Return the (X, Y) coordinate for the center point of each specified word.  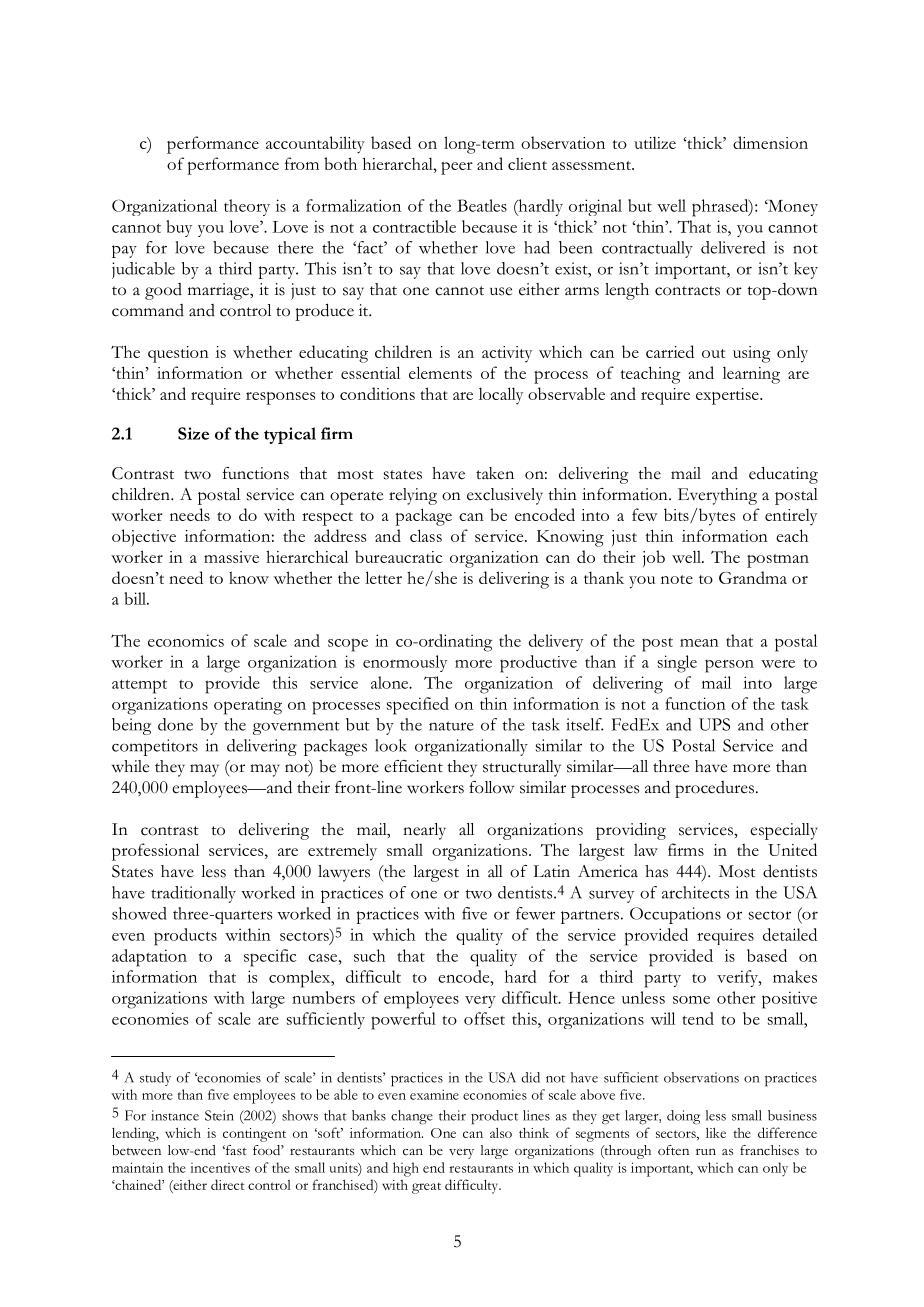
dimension (770, 142)
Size (193, 433)
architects (695, 892)
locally (501, 396)
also (501, 1132)
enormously (405, 663)
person (729, 666)
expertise (728, 396)
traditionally (193, 894)
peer (457, 168)
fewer (535, 913)
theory (247, 207)
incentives (220, 1168)
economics (186, 640)
